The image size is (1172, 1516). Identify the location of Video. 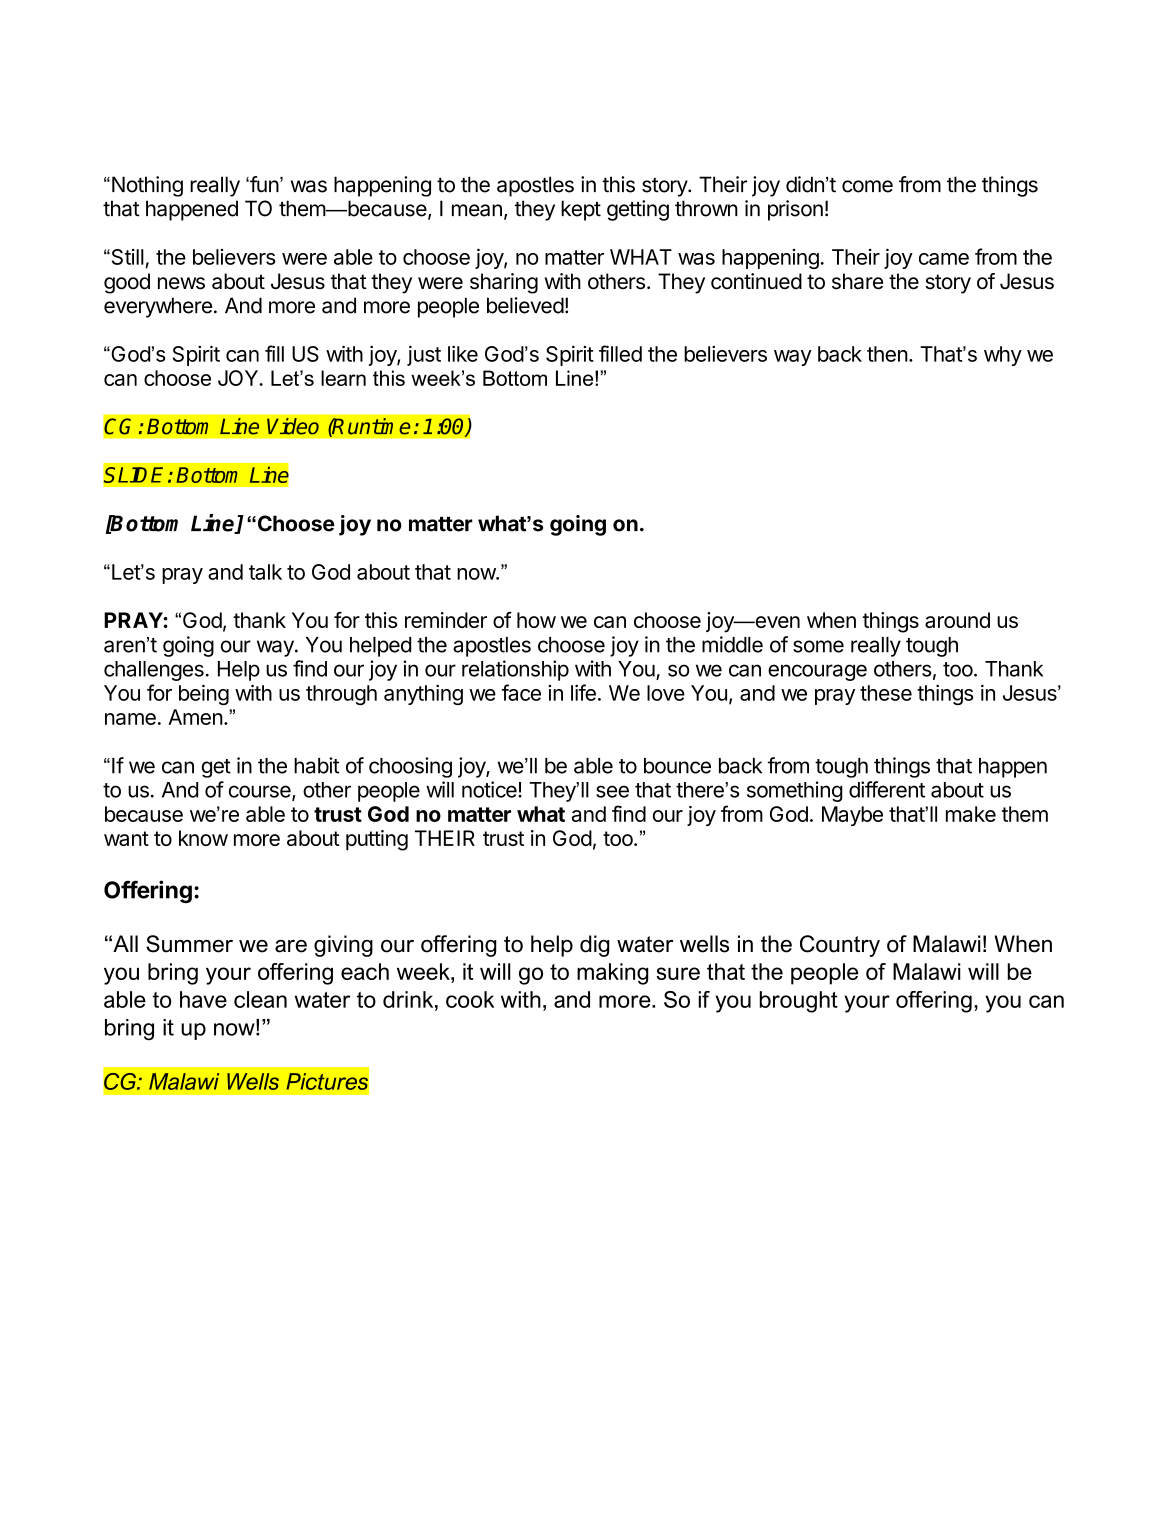
(293, 426).
